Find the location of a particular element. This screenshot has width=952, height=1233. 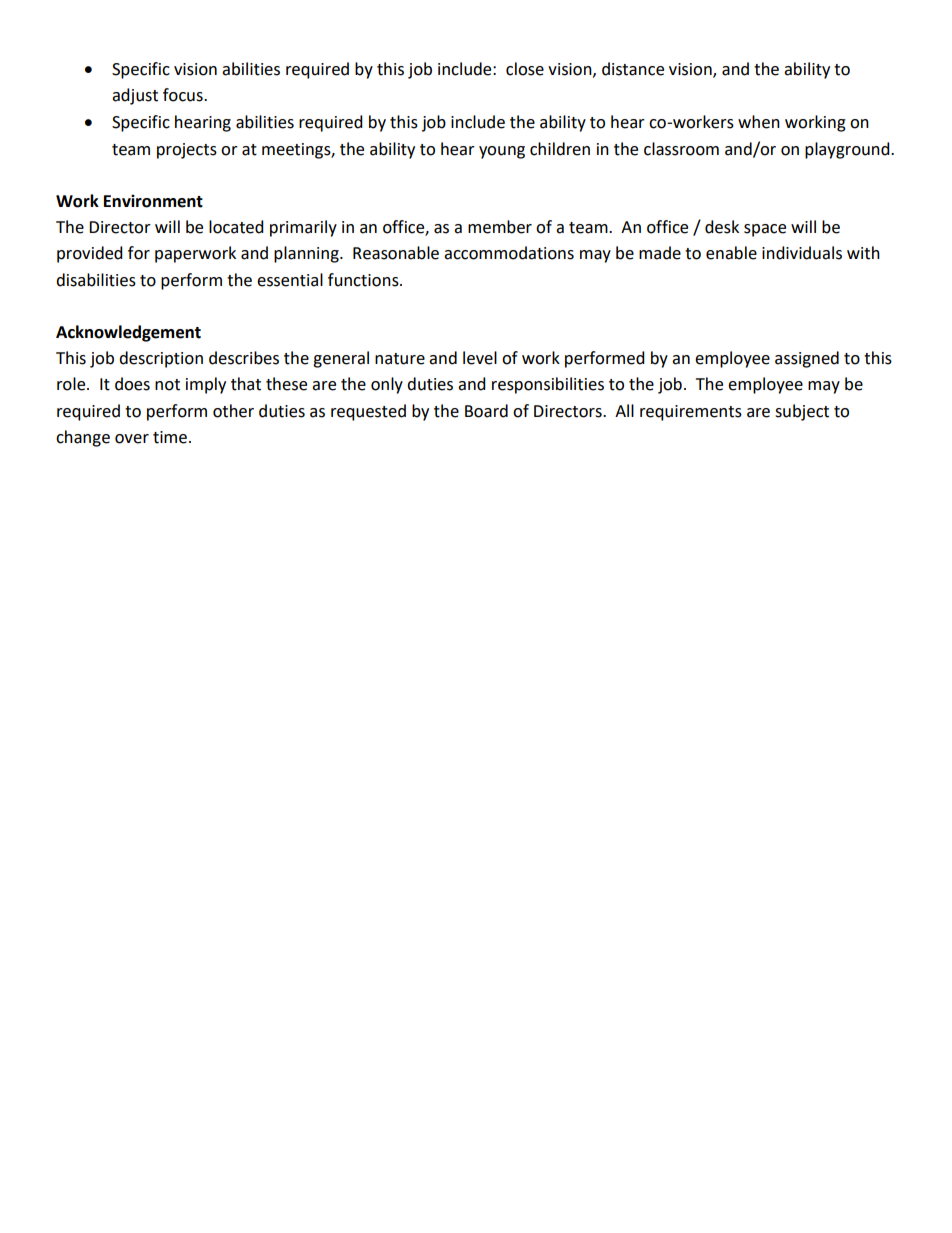

close is located at coordinates (525, 69).
